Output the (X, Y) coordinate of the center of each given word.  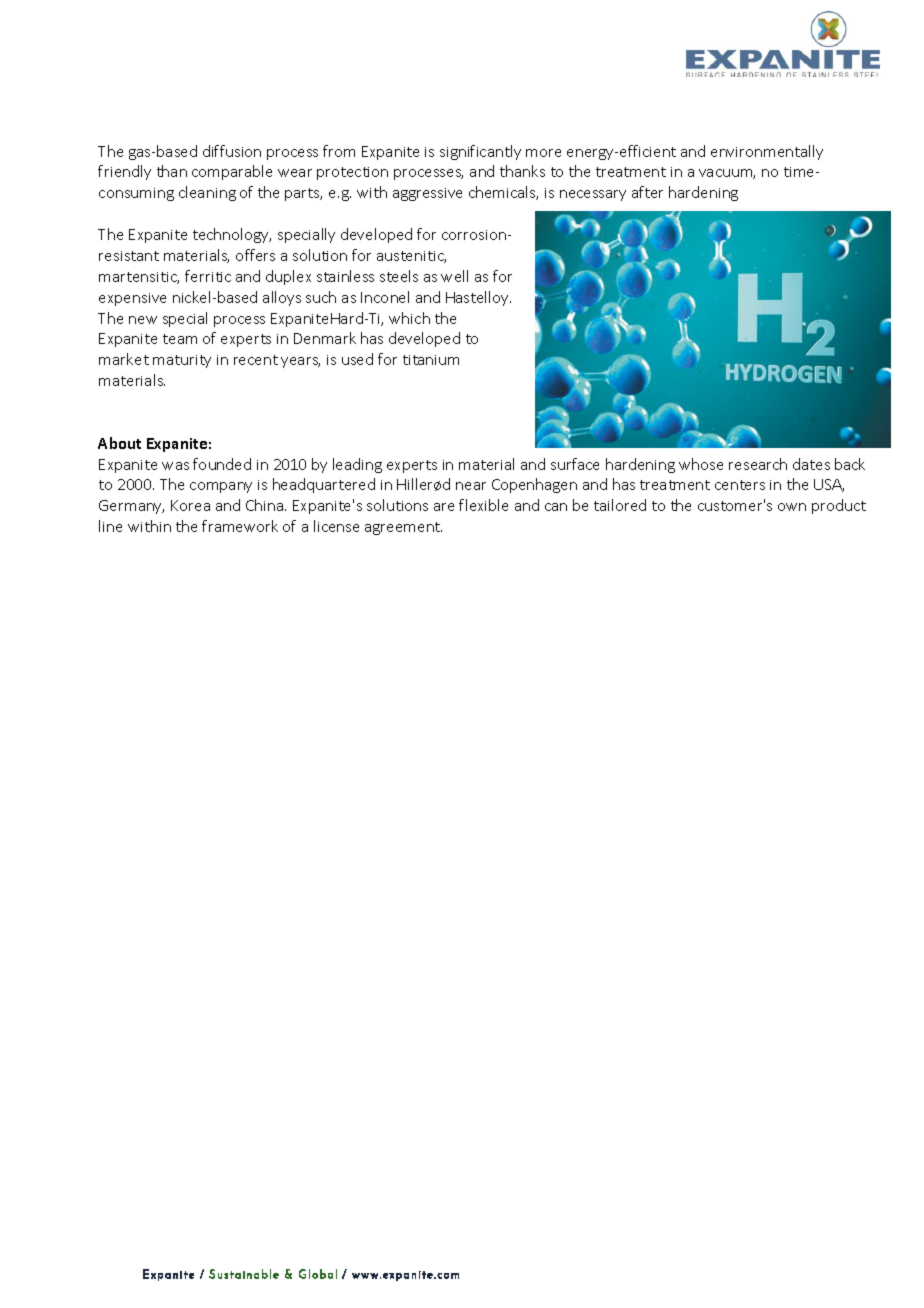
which (409, 318)
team (180, 339)
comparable (232, 172)
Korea (190, 505)
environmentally (767, 152)
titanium (431, 360)
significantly (480, 152)
